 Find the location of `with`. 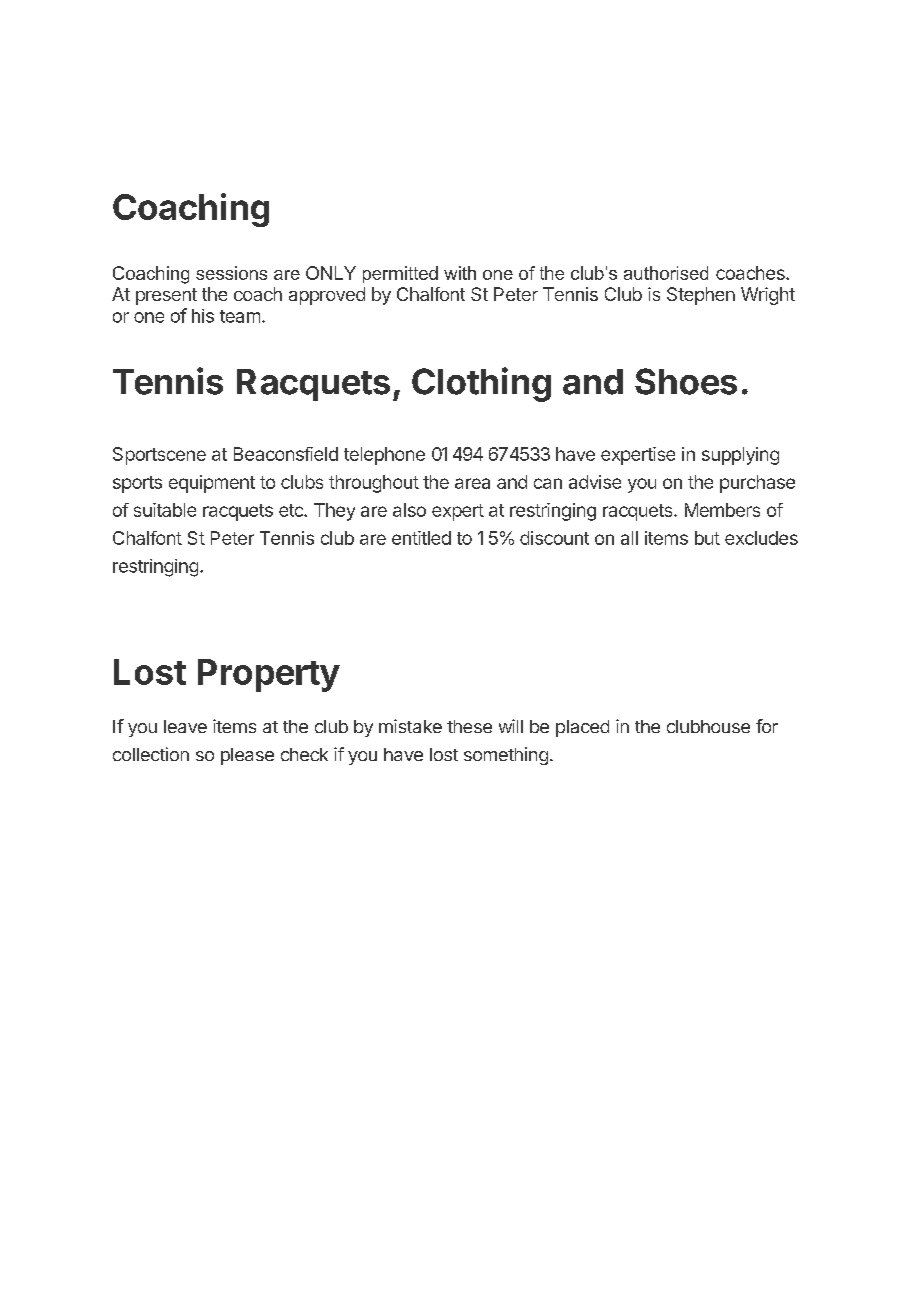

with is located at coordinates (460, 273).
